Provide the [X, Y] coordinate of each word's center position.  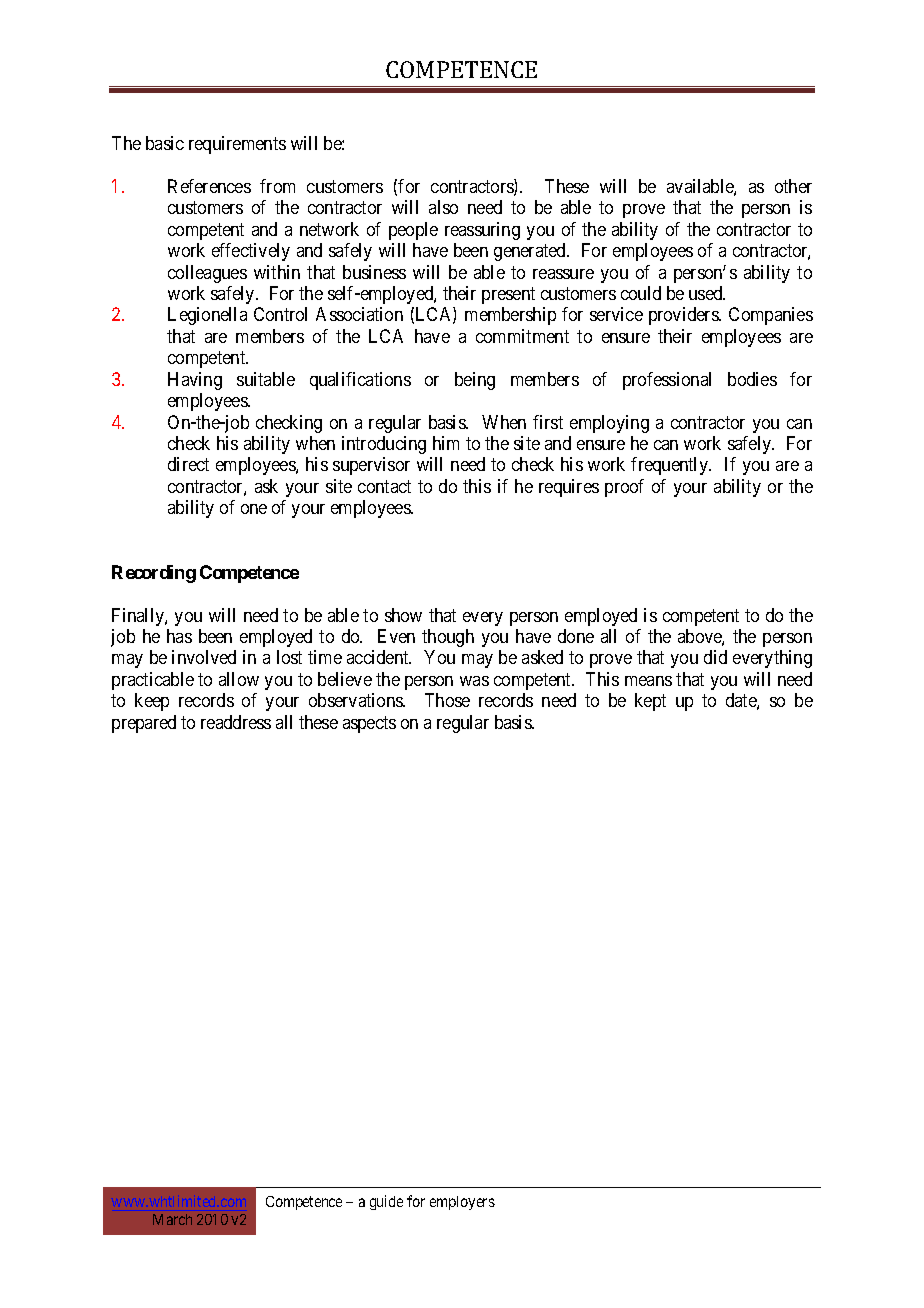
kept [650, 702]
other [793, 186]
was [474, 681]
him [446, 443]
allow [239, 679]
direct [188, 464]
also [443, 207]
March [172, 1219]
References [209, 186]
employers [462, 1203]
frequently [670, 466]
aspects [369, 724]
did [715, 657]
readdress [236, 722]
